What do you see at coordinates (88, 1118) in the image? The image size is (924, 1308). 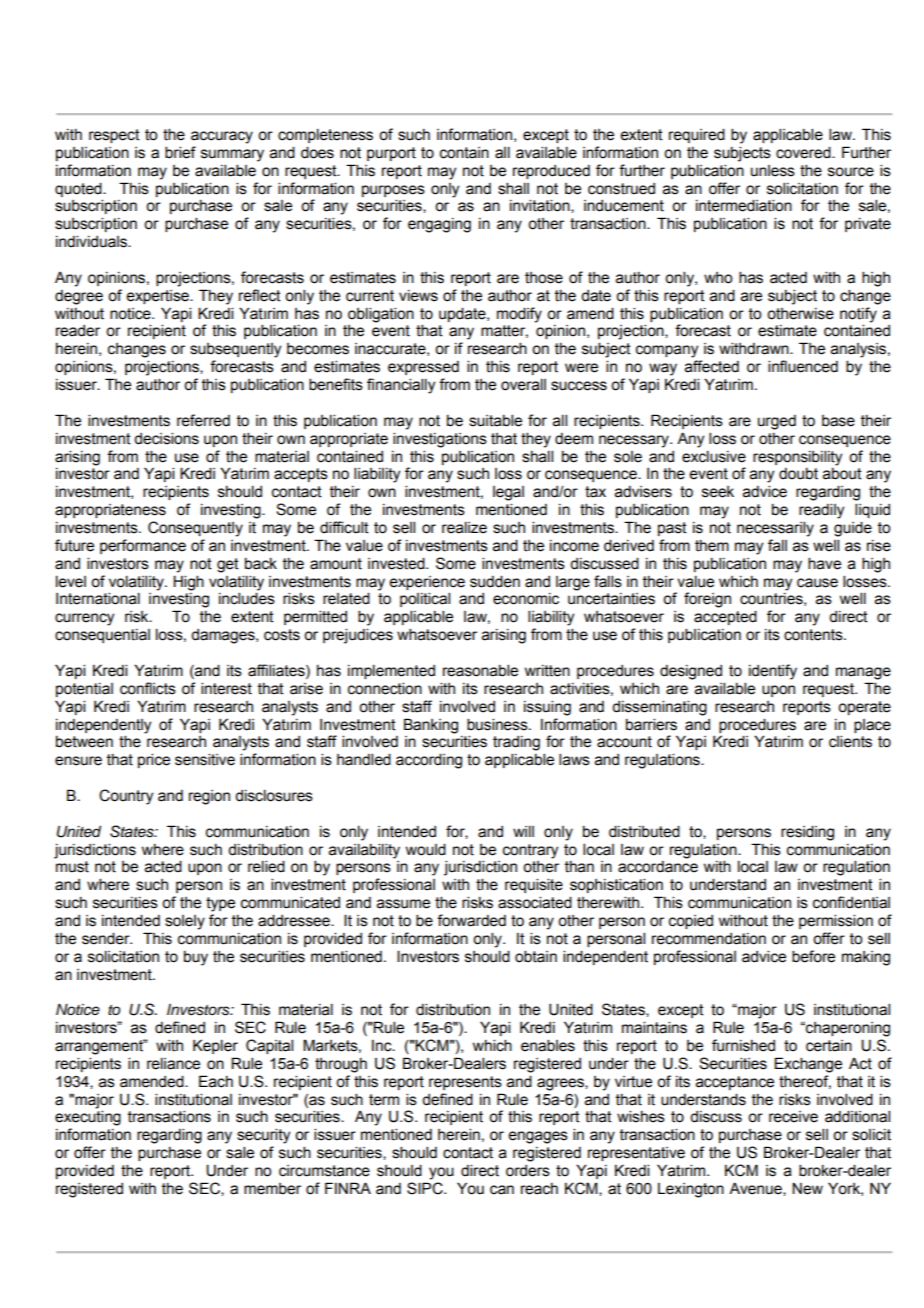 I see `executing` at bounding box center [88, 1118].
